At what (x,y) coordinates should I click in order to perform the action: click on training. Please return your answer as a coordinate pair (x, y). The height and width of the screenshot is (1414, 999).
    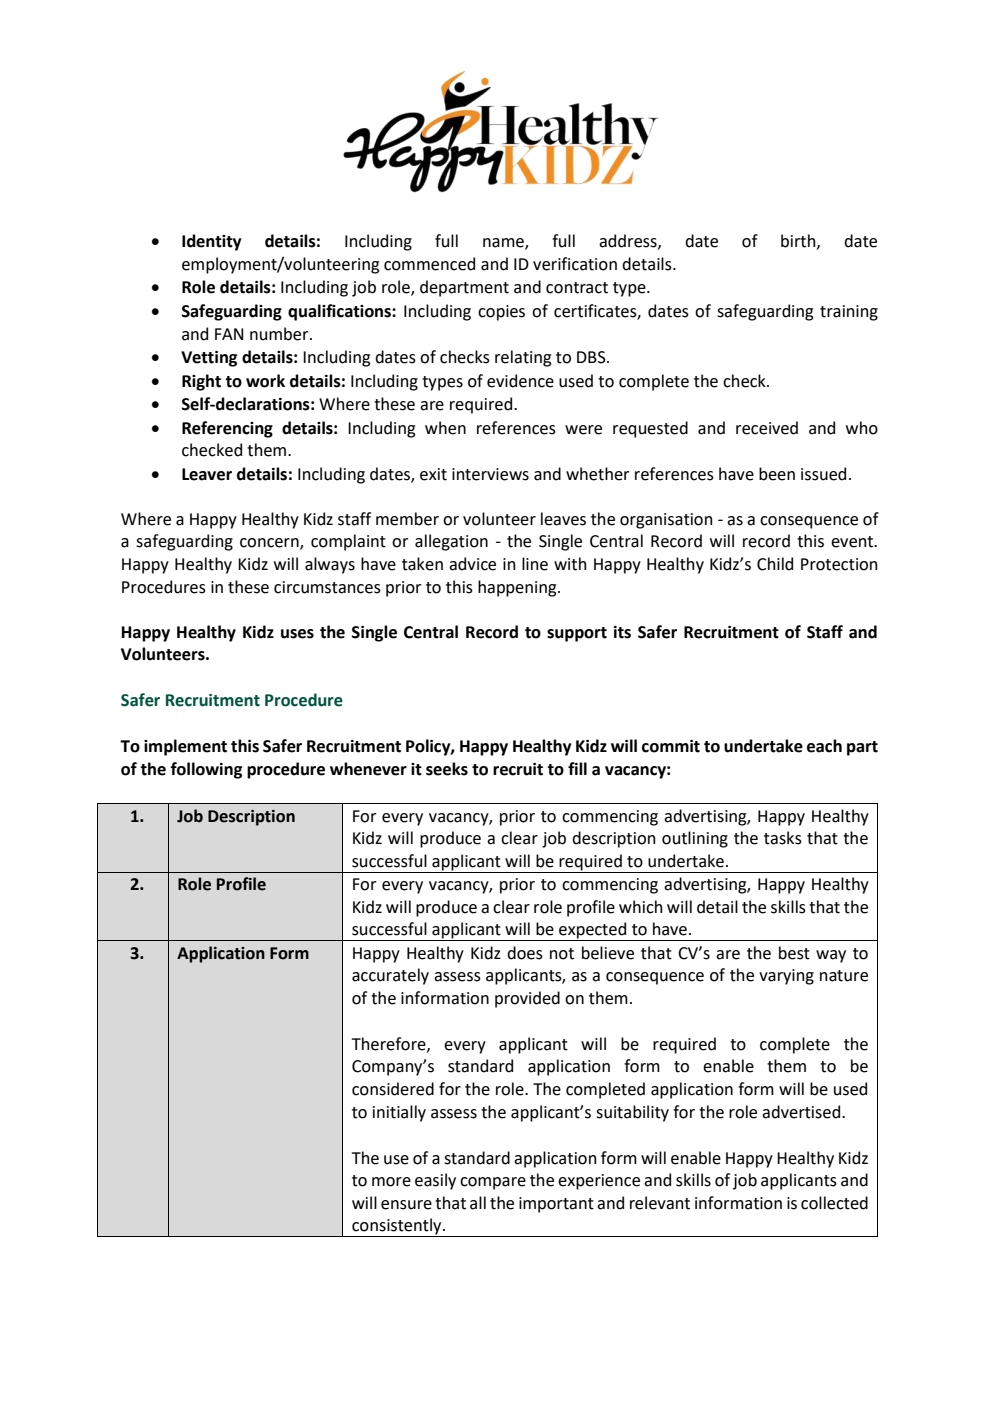
    Looking at the image, I should click on (849, 313).
